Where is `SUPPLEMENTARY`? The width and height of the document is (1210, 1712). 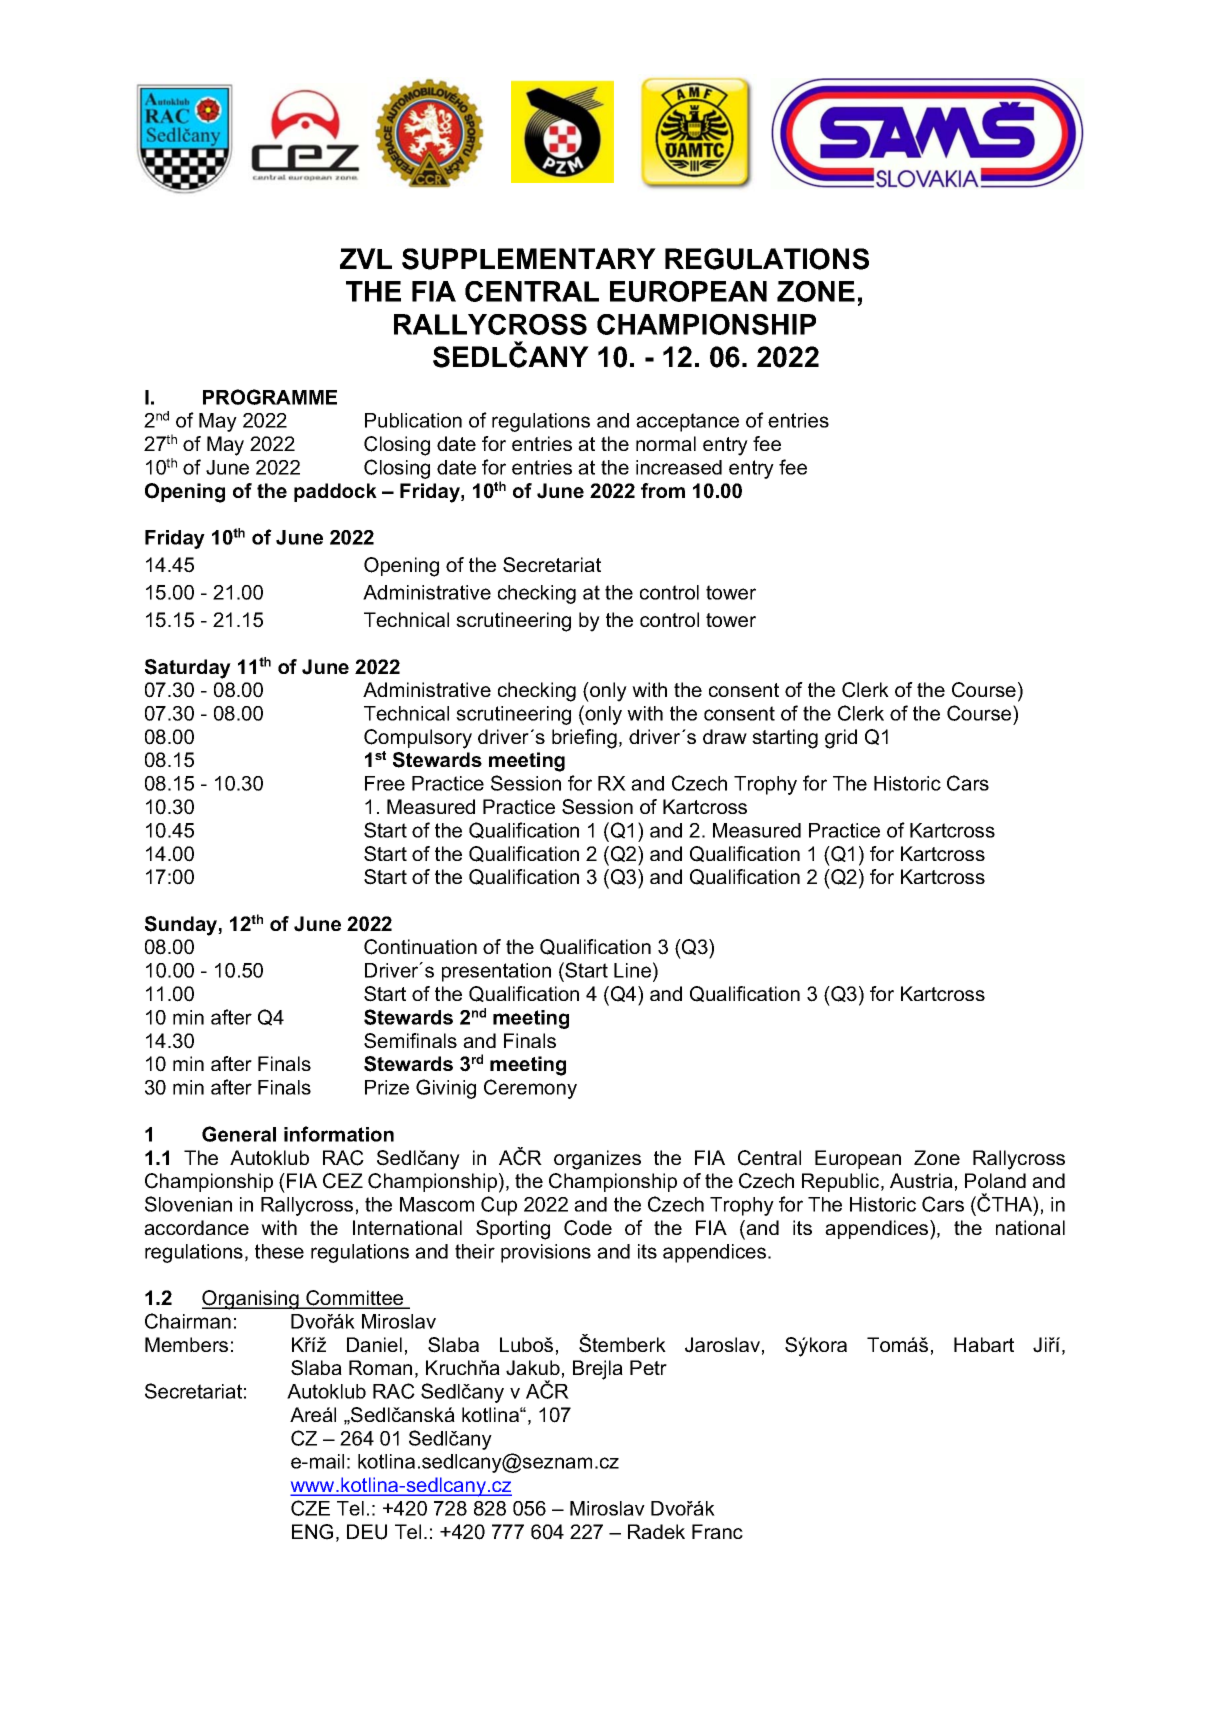
SUPPLEMENTARY is located at coordinates (529, 259).
